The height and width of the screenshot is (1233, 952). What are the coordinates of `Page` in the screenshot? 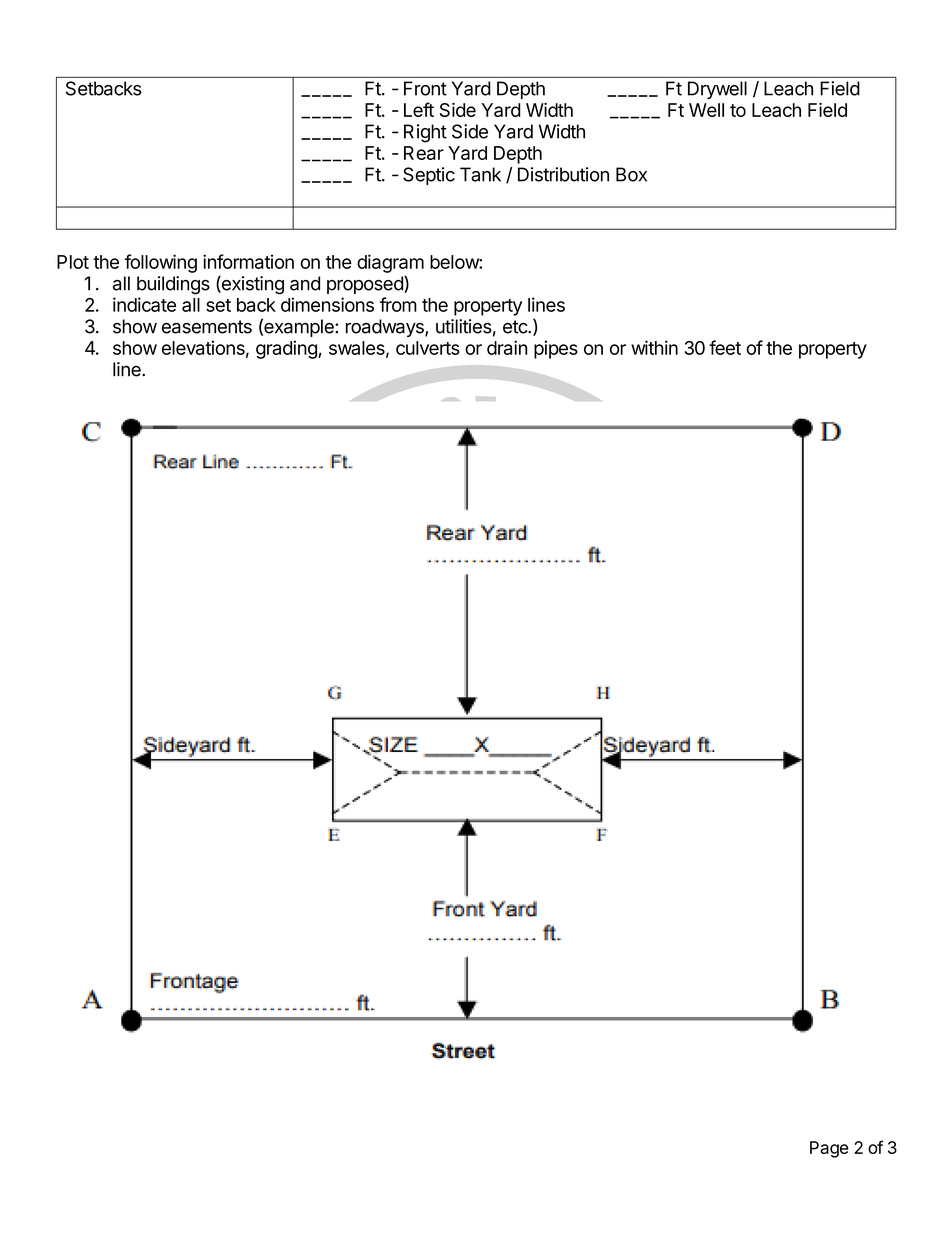 It's located at (829, 1149).
